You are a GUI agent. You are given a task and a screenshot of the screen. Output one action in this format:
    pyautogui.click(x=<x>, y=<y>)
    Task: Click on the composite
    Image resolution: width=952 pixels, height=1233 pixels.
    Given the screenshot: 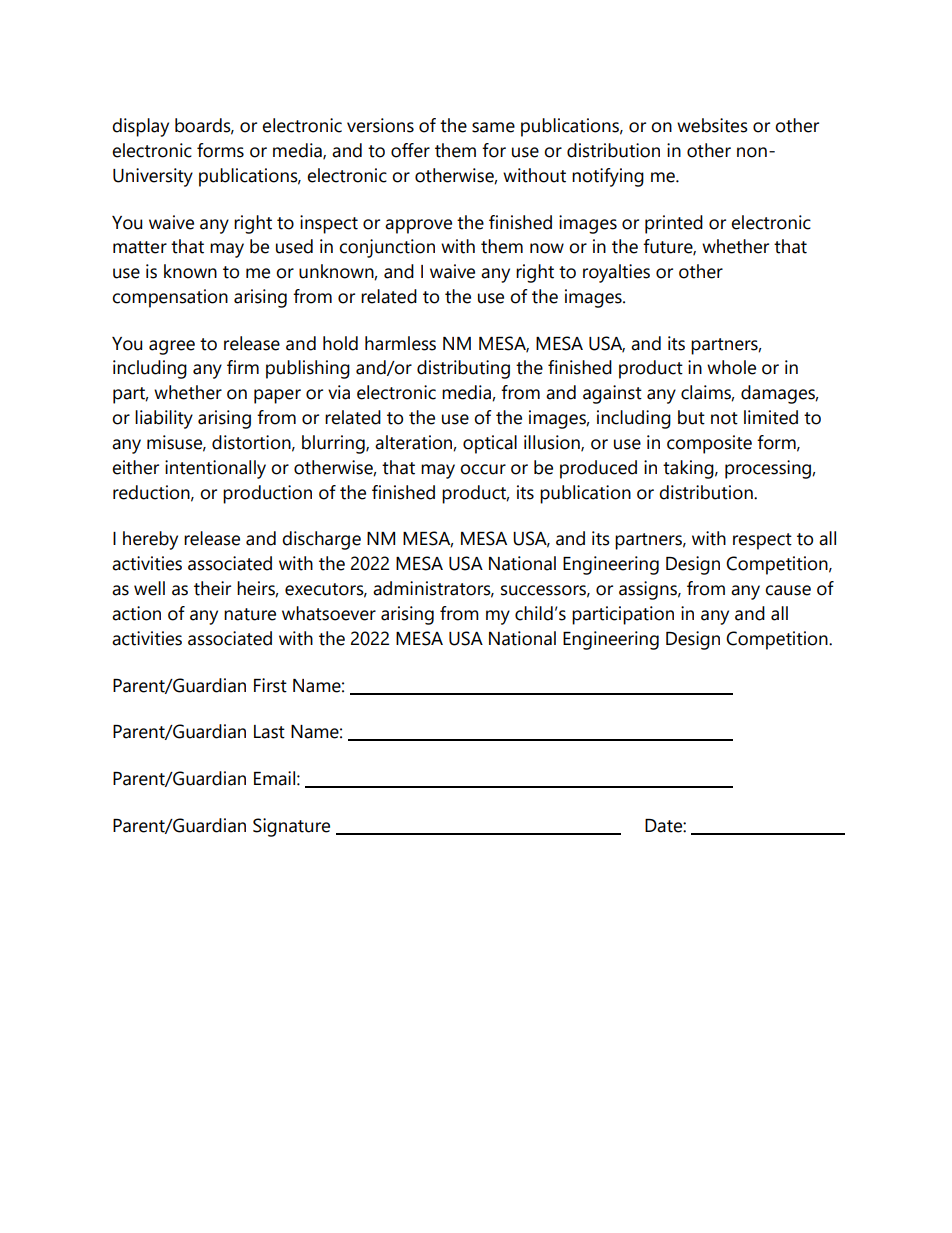 What is the action you would take?
    pyautogui.click(x=709, y=444)
